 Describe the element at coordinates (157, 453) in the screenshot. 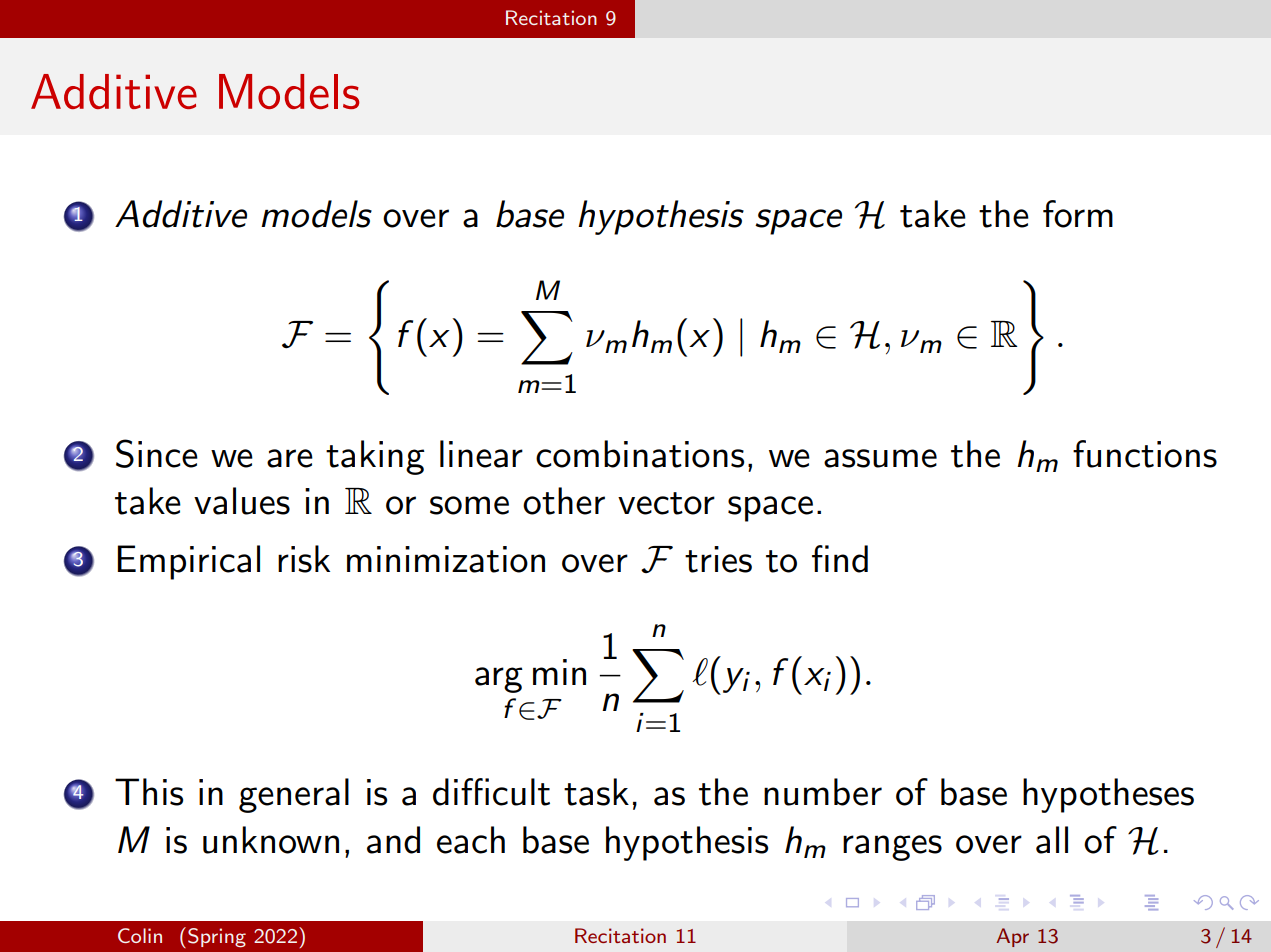

I see `Since` at that location.
